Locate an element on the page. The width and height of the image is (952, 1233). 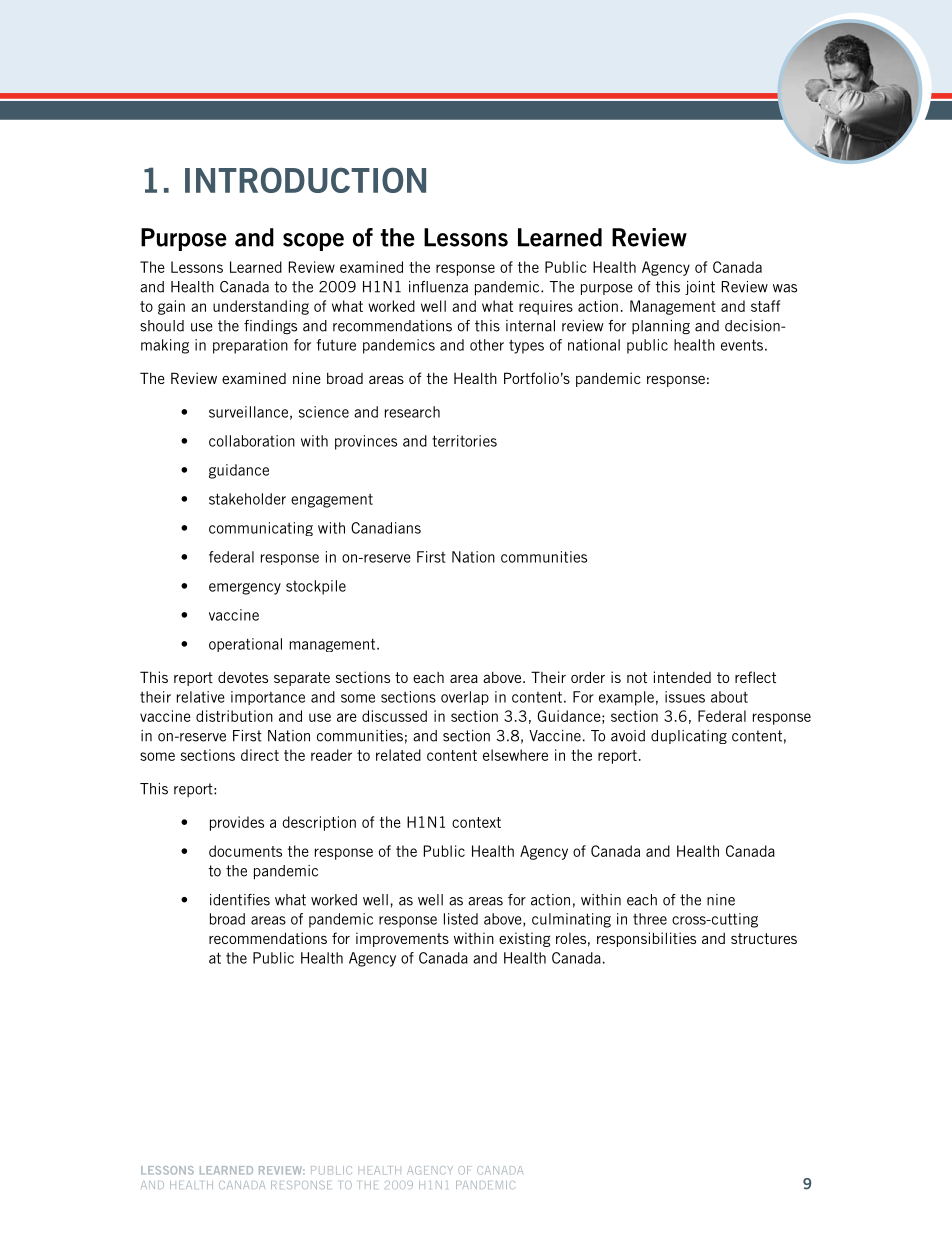
identifies is located at coordinates (240, 900).
